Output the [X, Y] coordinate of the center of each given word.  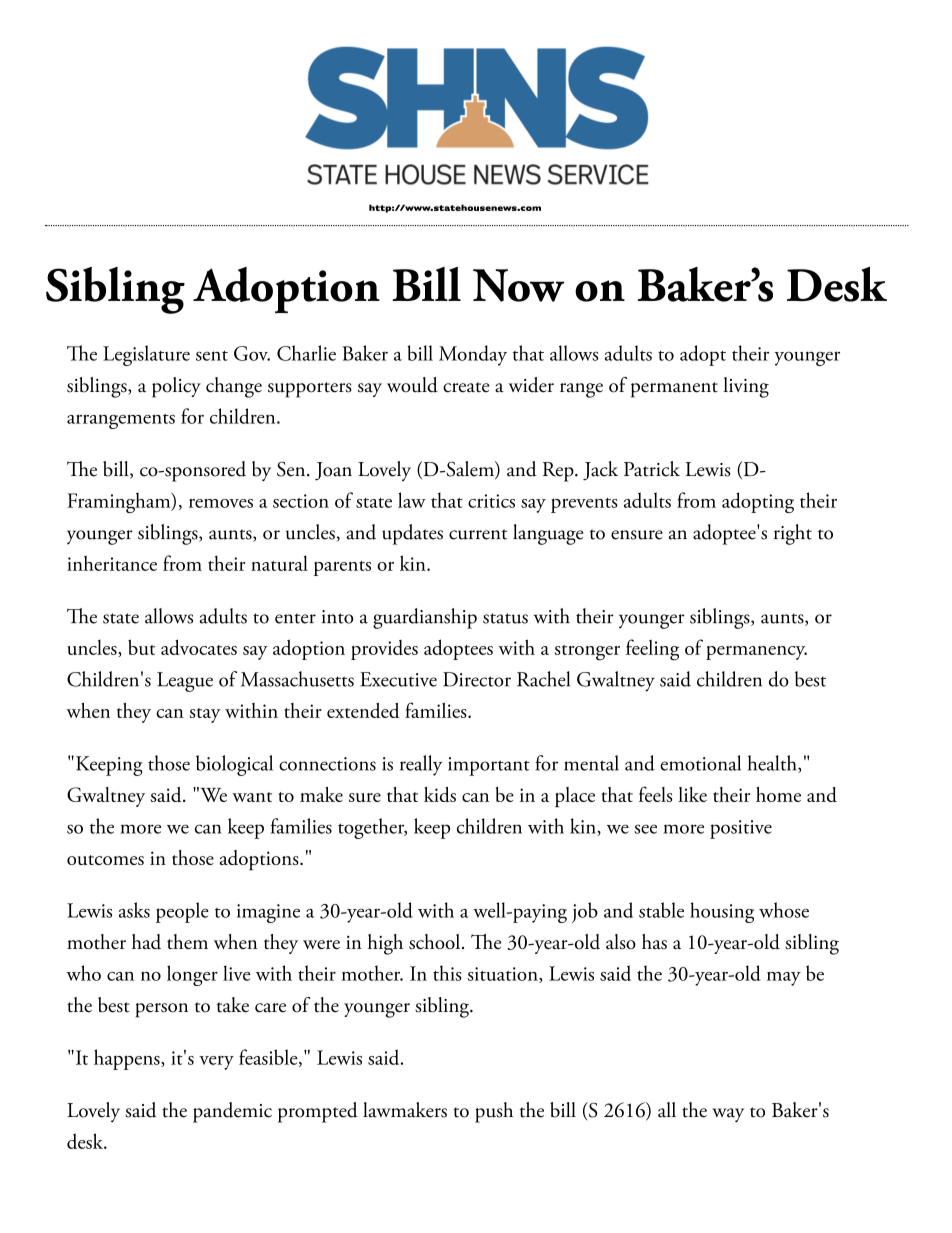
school [434, 941]
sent [212, 355]
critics [491, 501]
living [746, 387]
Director [477, 679]
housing [722, 912]
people [182, 912]
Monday [473, 355]
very [216, 1063]
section [301, 501]
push [494, 1112]
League [185, 682]
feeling [652, 650]
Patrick [652, 469]
